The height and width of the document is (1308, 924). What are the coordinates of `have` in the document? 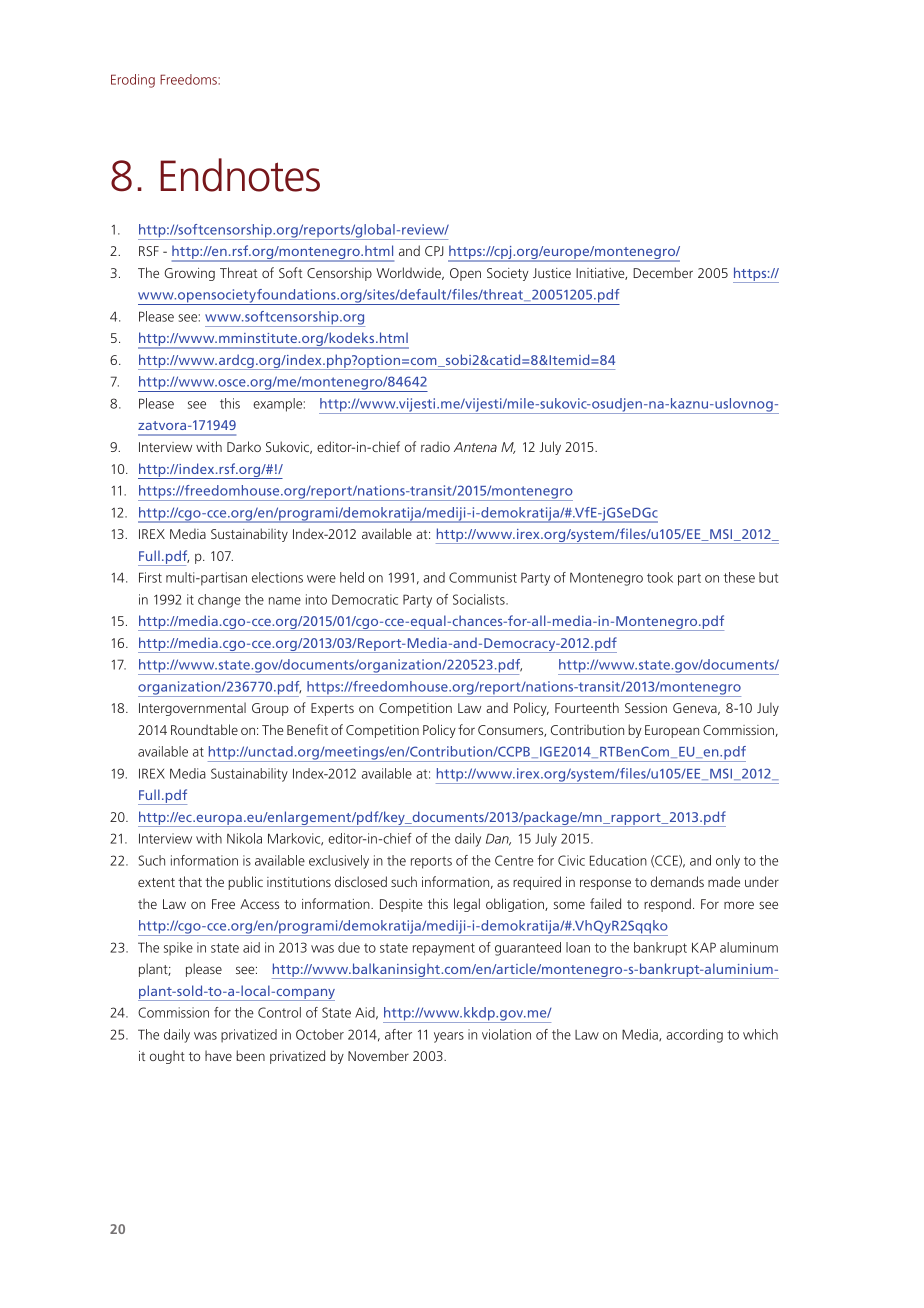 It's located at (218, 1055).
